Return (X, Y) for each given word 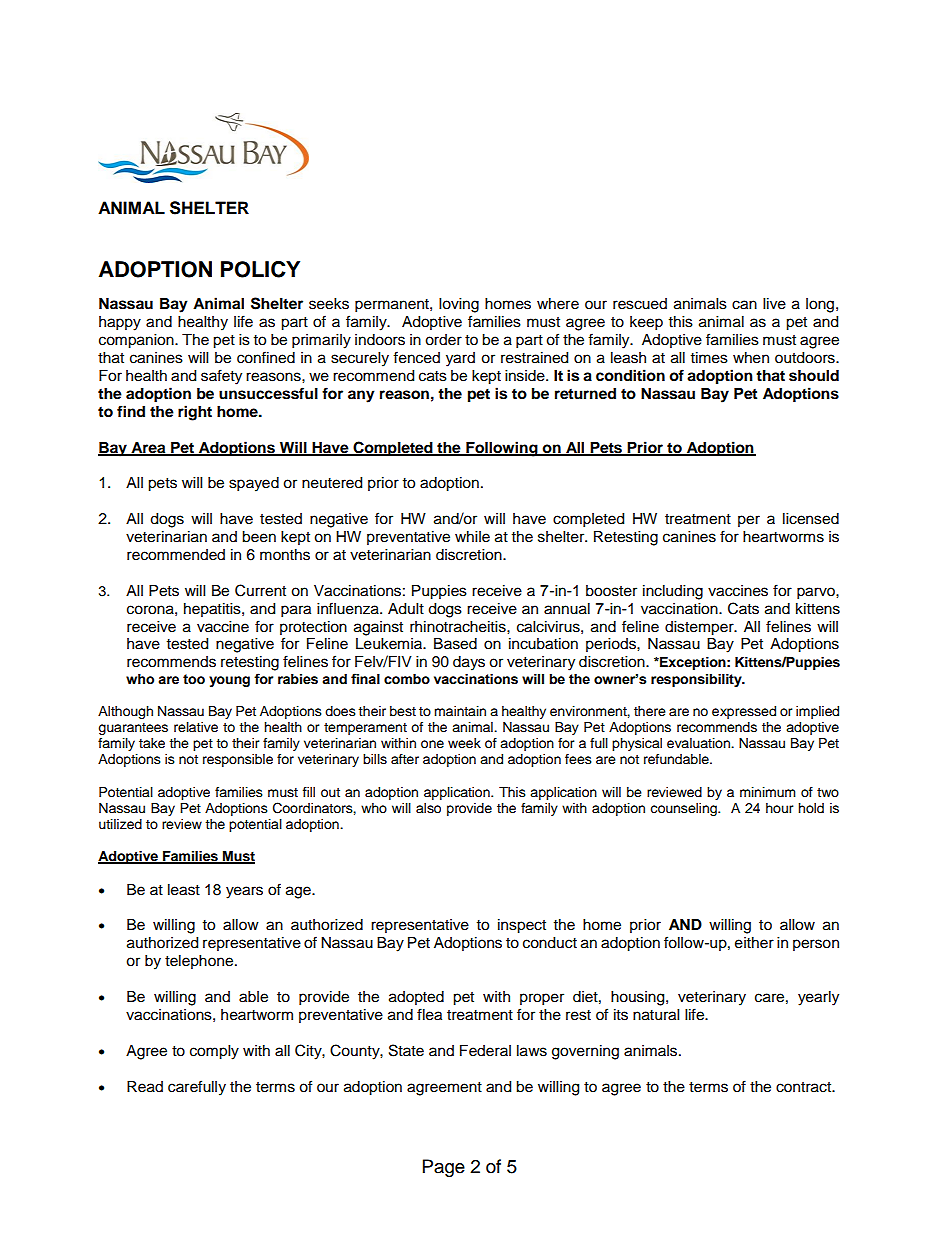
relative (196, 727)
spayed (254, 484)
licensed (811, 519)
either (754, 943)
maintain (460, 711)
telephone (200, 962)
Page (444, 1168)
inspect (522, 926)
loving (459, 305)
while (472, 537)
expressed (744, 712)
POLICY (260, 269)
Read (145, 1087)
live (774, 304)
